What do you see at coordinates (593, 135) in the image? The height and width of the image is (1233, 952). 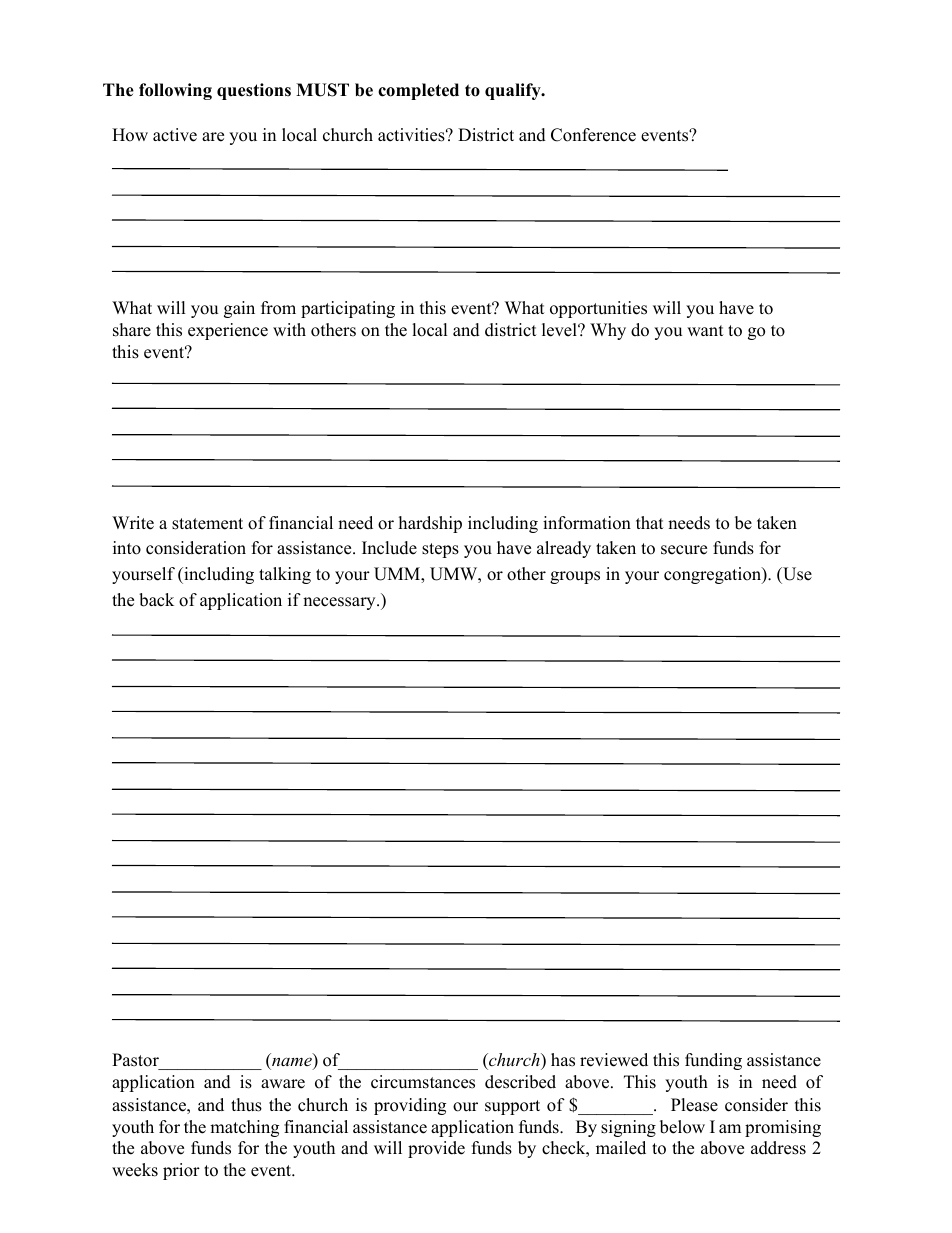 I see `Conference` at bounding box center [593, 135].
